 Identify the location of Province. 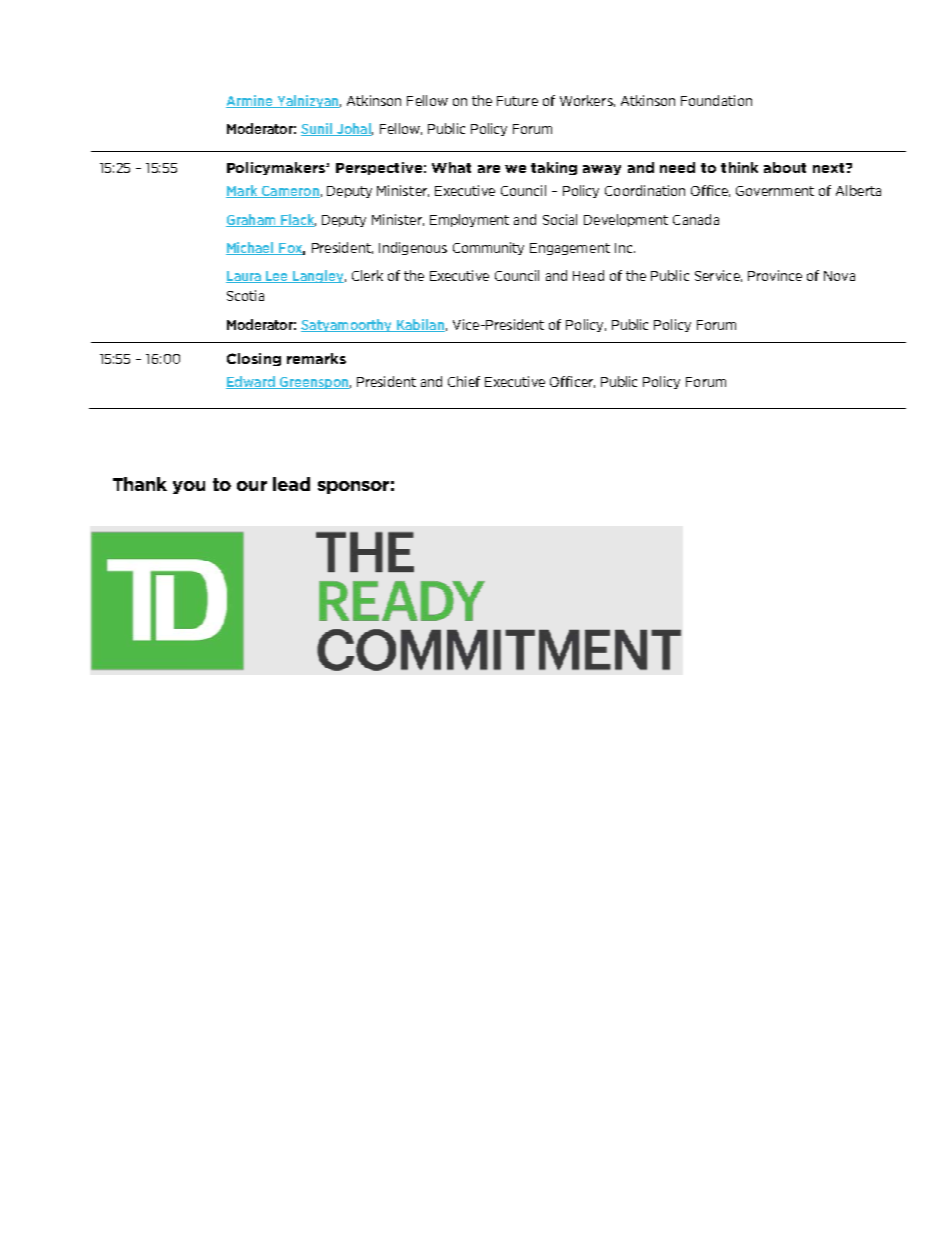
(775, 275).
